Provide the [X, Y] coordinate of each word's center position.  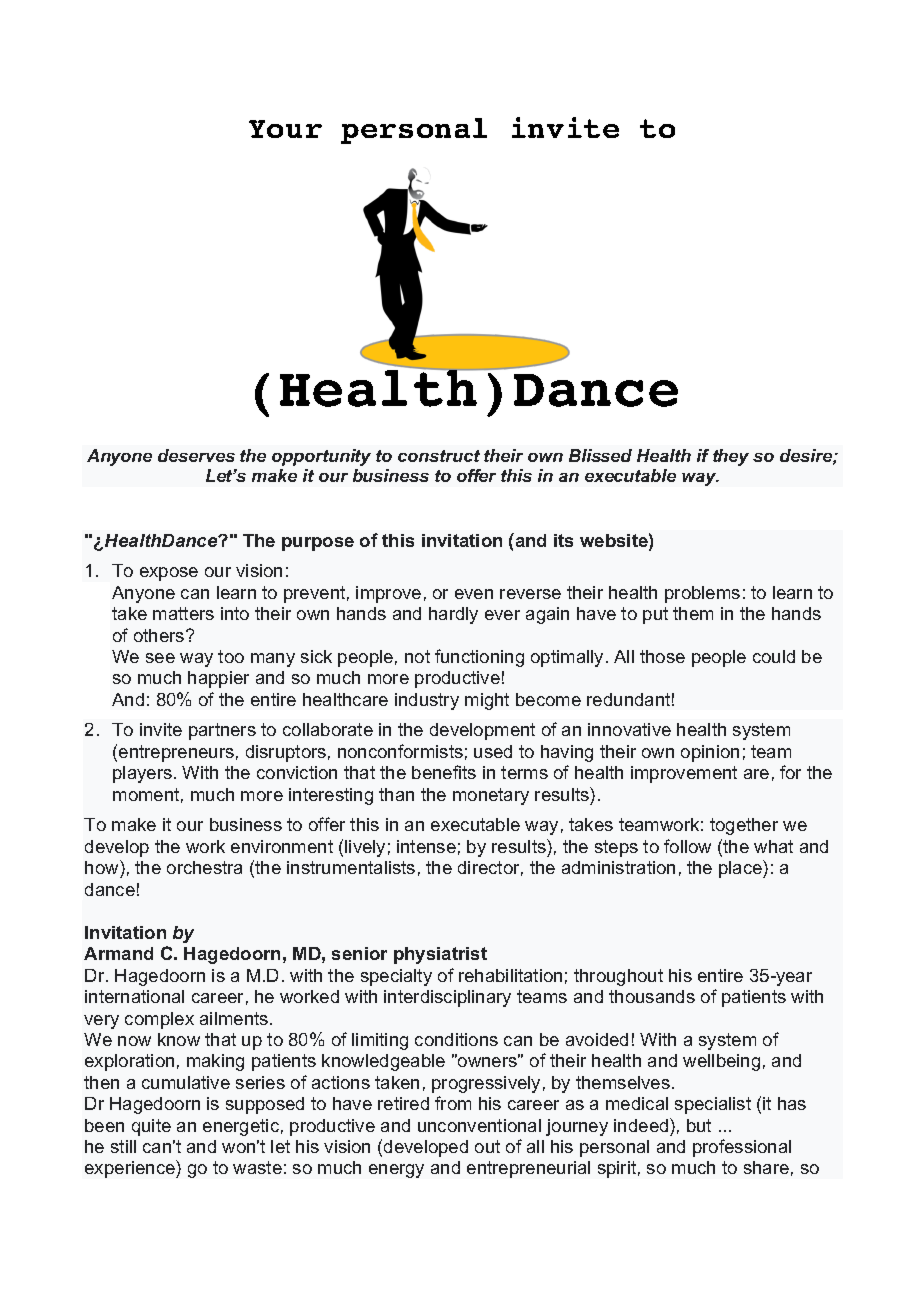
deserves [196, 455]
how [103, 867]
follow [687, 846]
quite [151, 1127]
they [731, 457]
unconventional [479, 1125]
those [662, 656]
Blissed [600, 455]
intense [426, 846]
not [417, 656]
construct [439, 456]
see [160, 658]
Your [285, 129]
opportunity [321, 457]
